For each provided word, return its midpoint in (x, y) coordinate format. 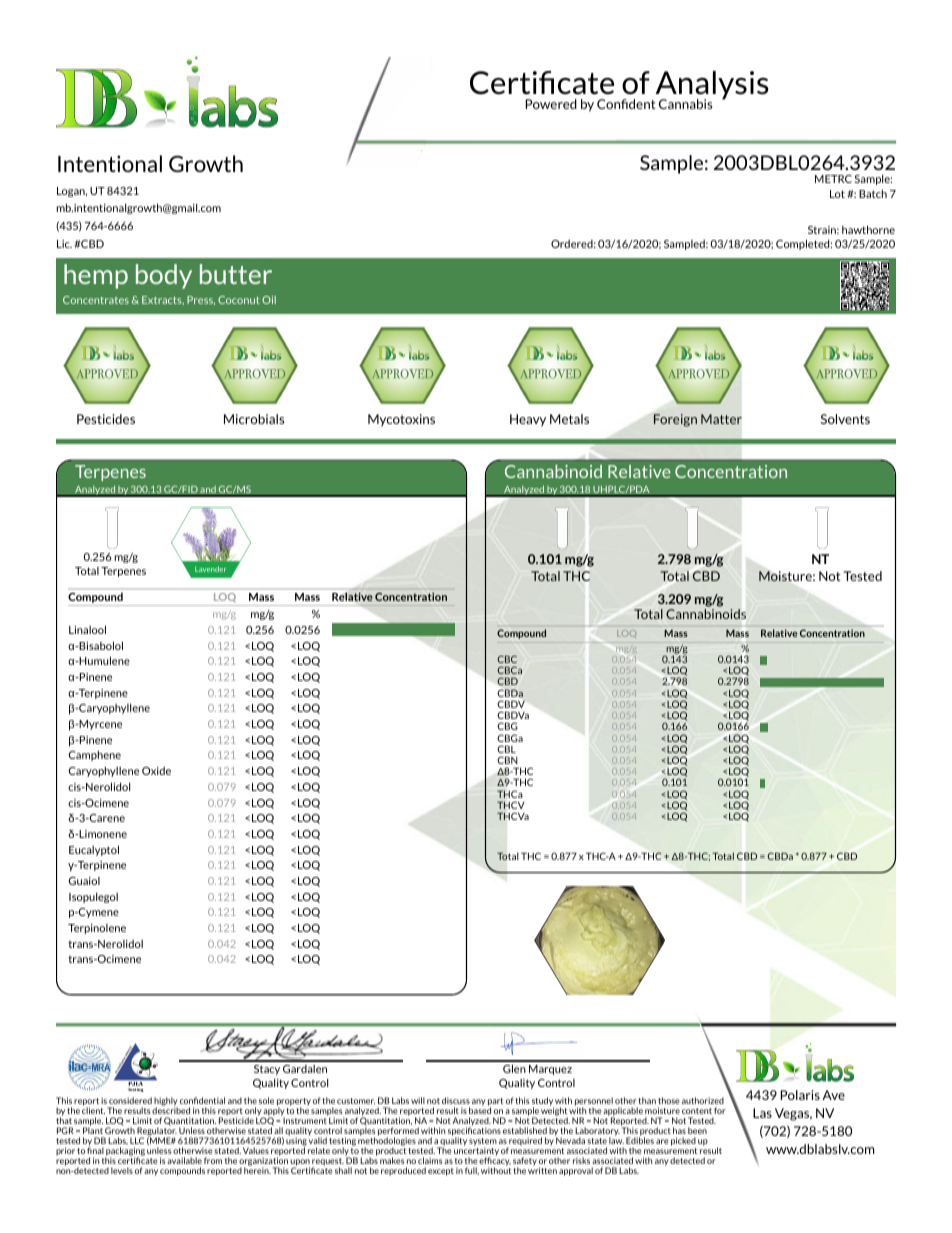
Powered (551, 104)
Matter (721, 419)
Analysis (711, 86)
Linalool (87, 629)
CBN (507, 760)
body (164, 276)
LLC (137, 1140)
